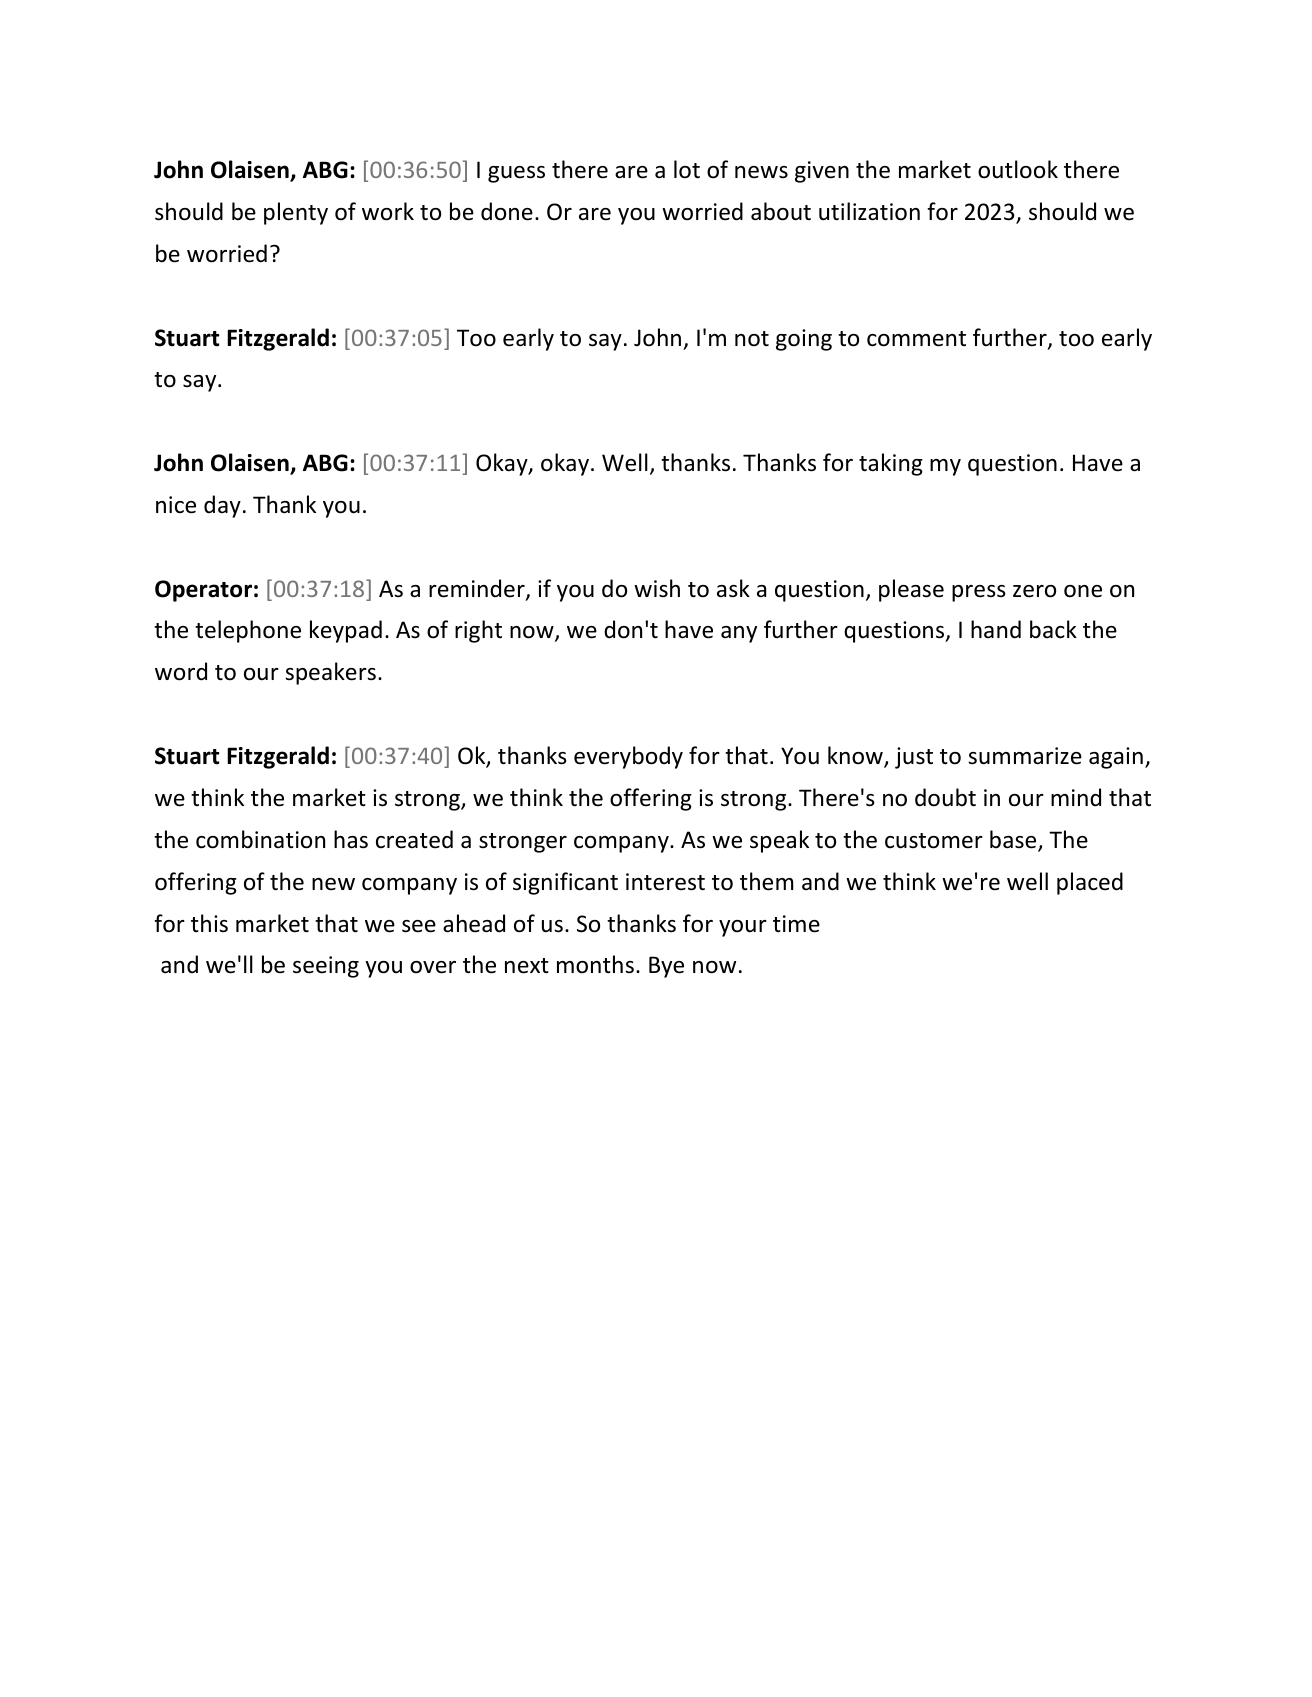 This document has height=1697, width=1312. What do you see at coordinates (891, 464) in the document?
I see `taking` at bounding box center [891, 464].
